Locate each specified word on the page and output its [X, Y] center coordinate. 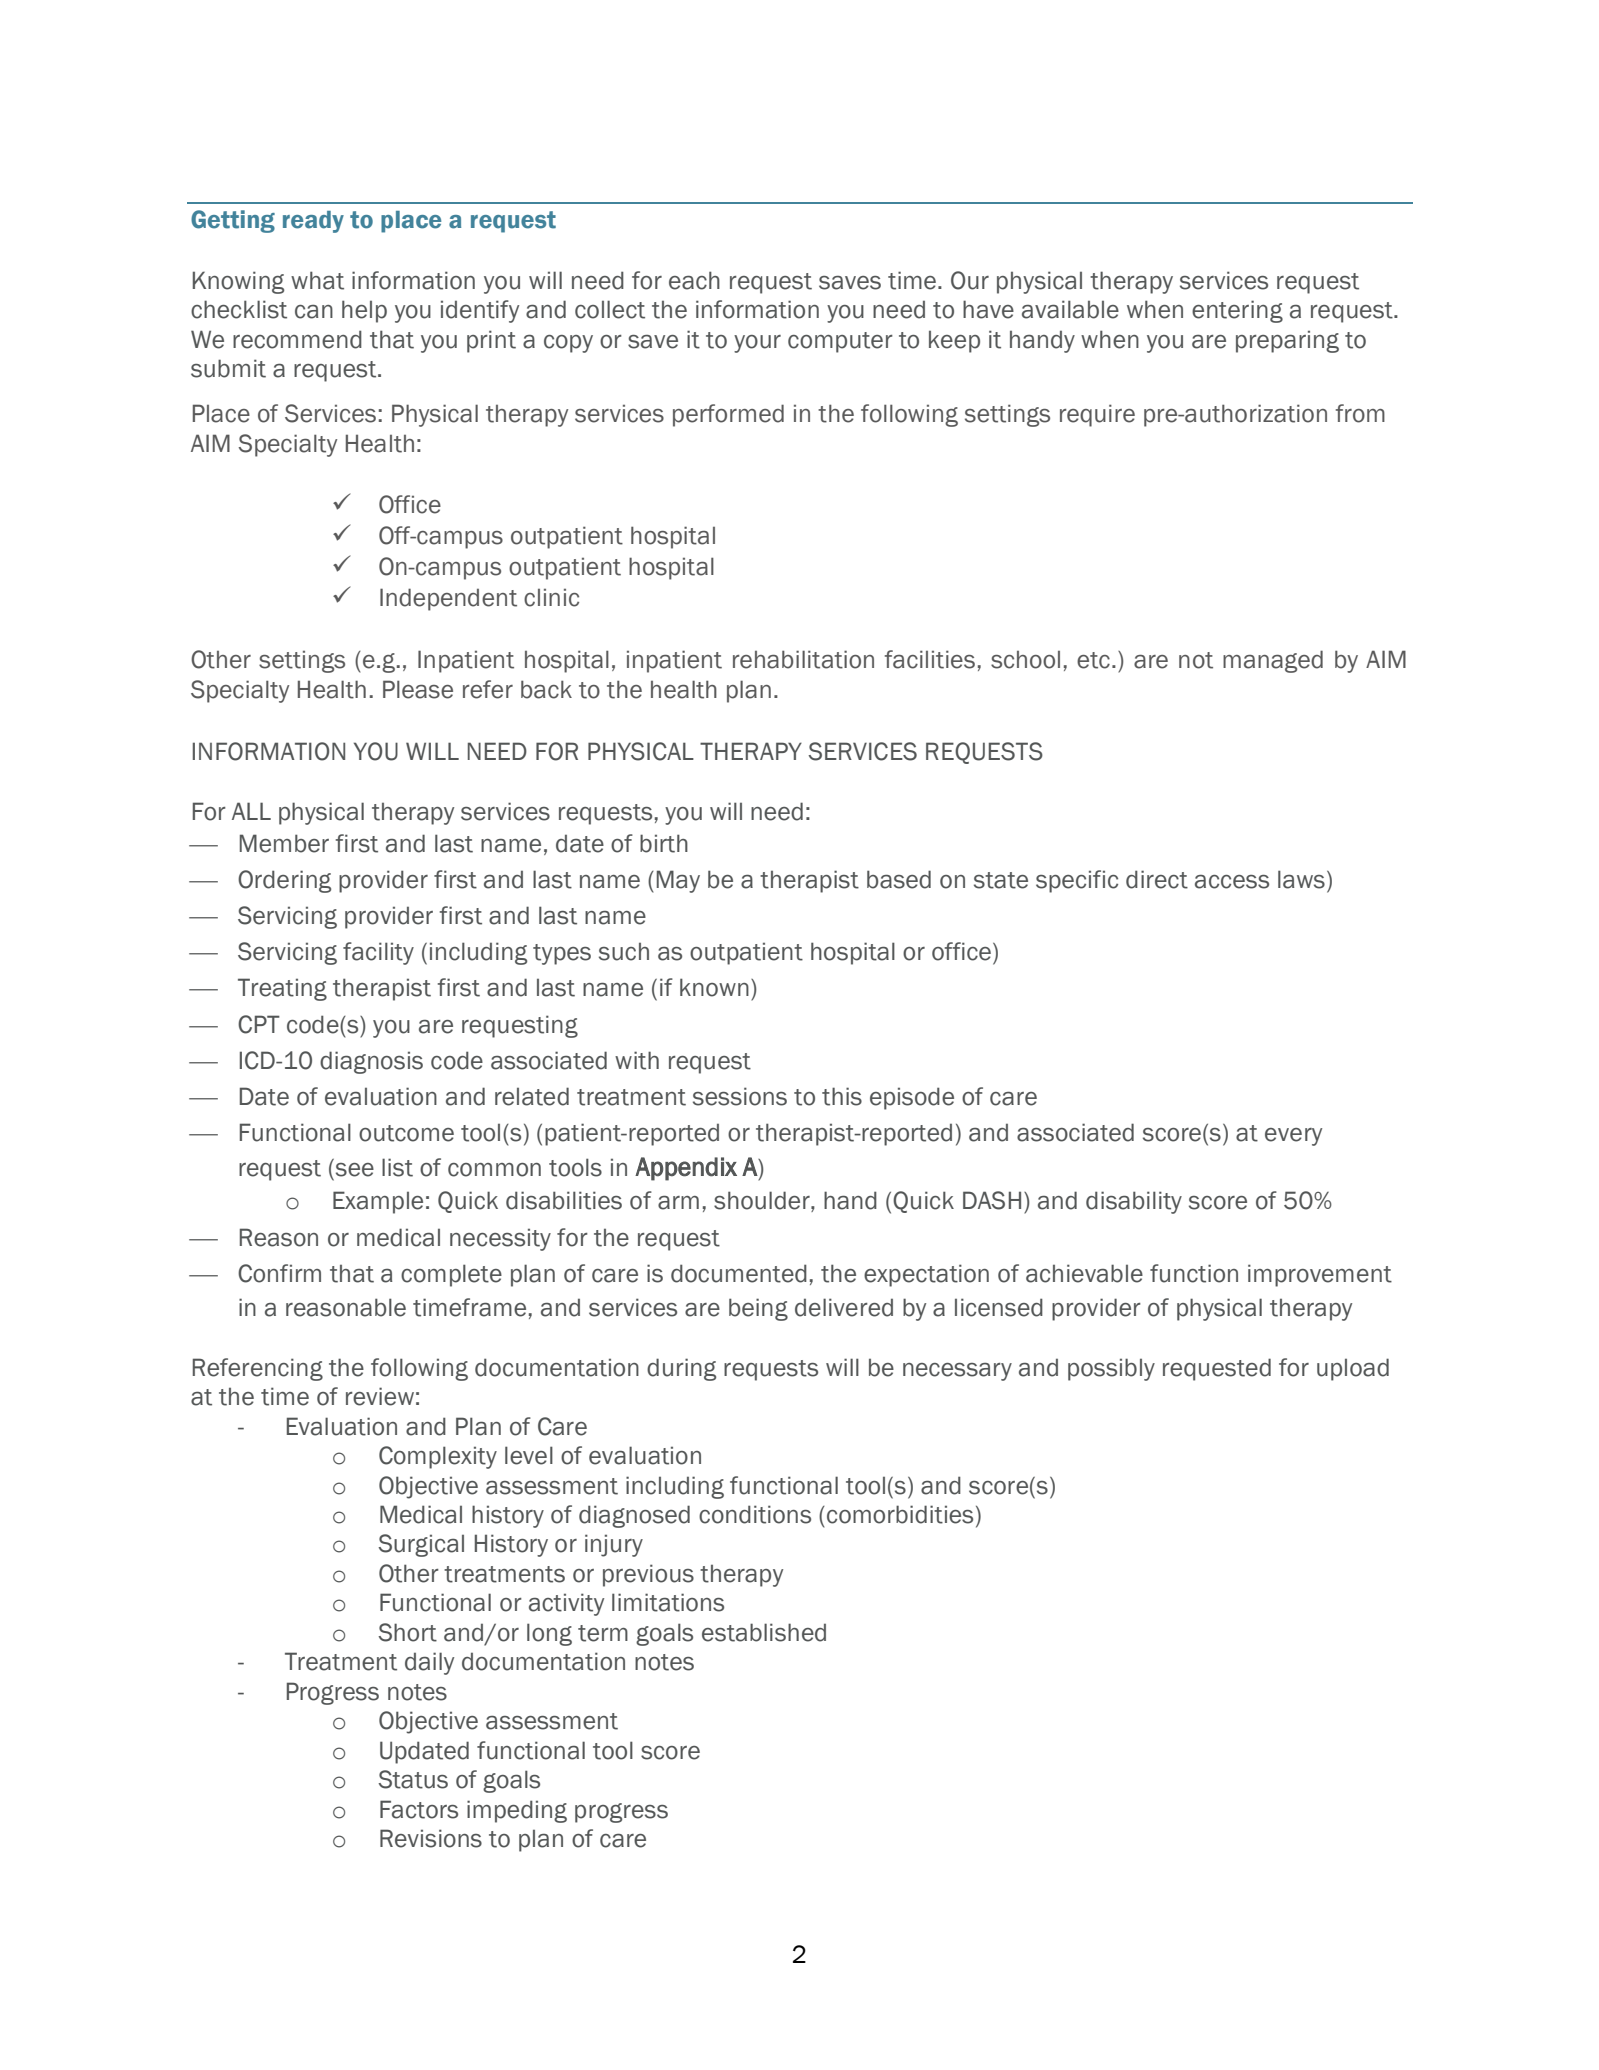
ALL [251, 811]
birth [664, 843]
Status [413, 1779]
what [317, 280]
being [758, 1309]
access [1232, 882]
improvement [1320, 1275]
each [694, 280]
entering [1237, 311]
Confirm [279, 1273]
